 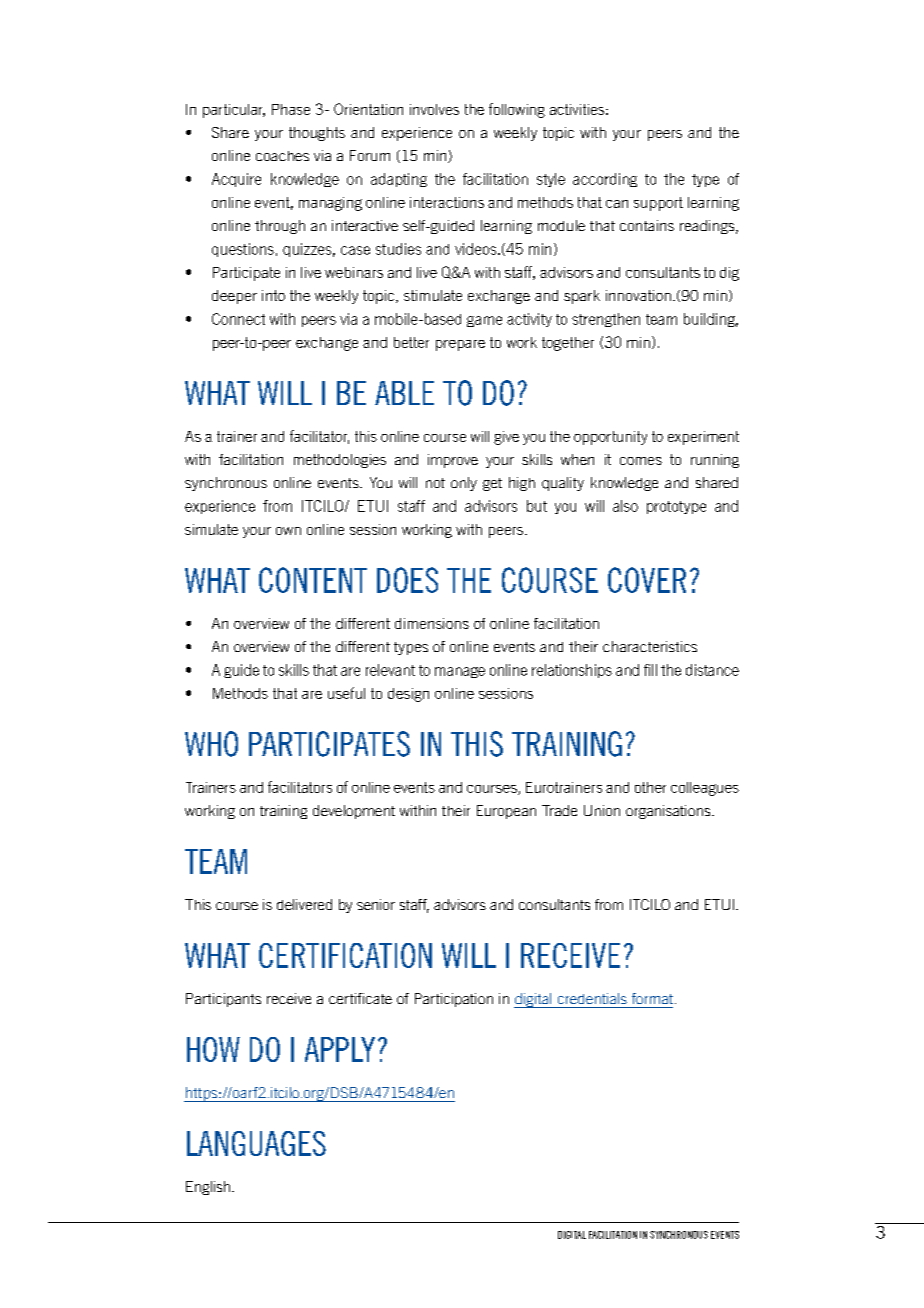 I want to click on own, so click(x=288, y=531).
